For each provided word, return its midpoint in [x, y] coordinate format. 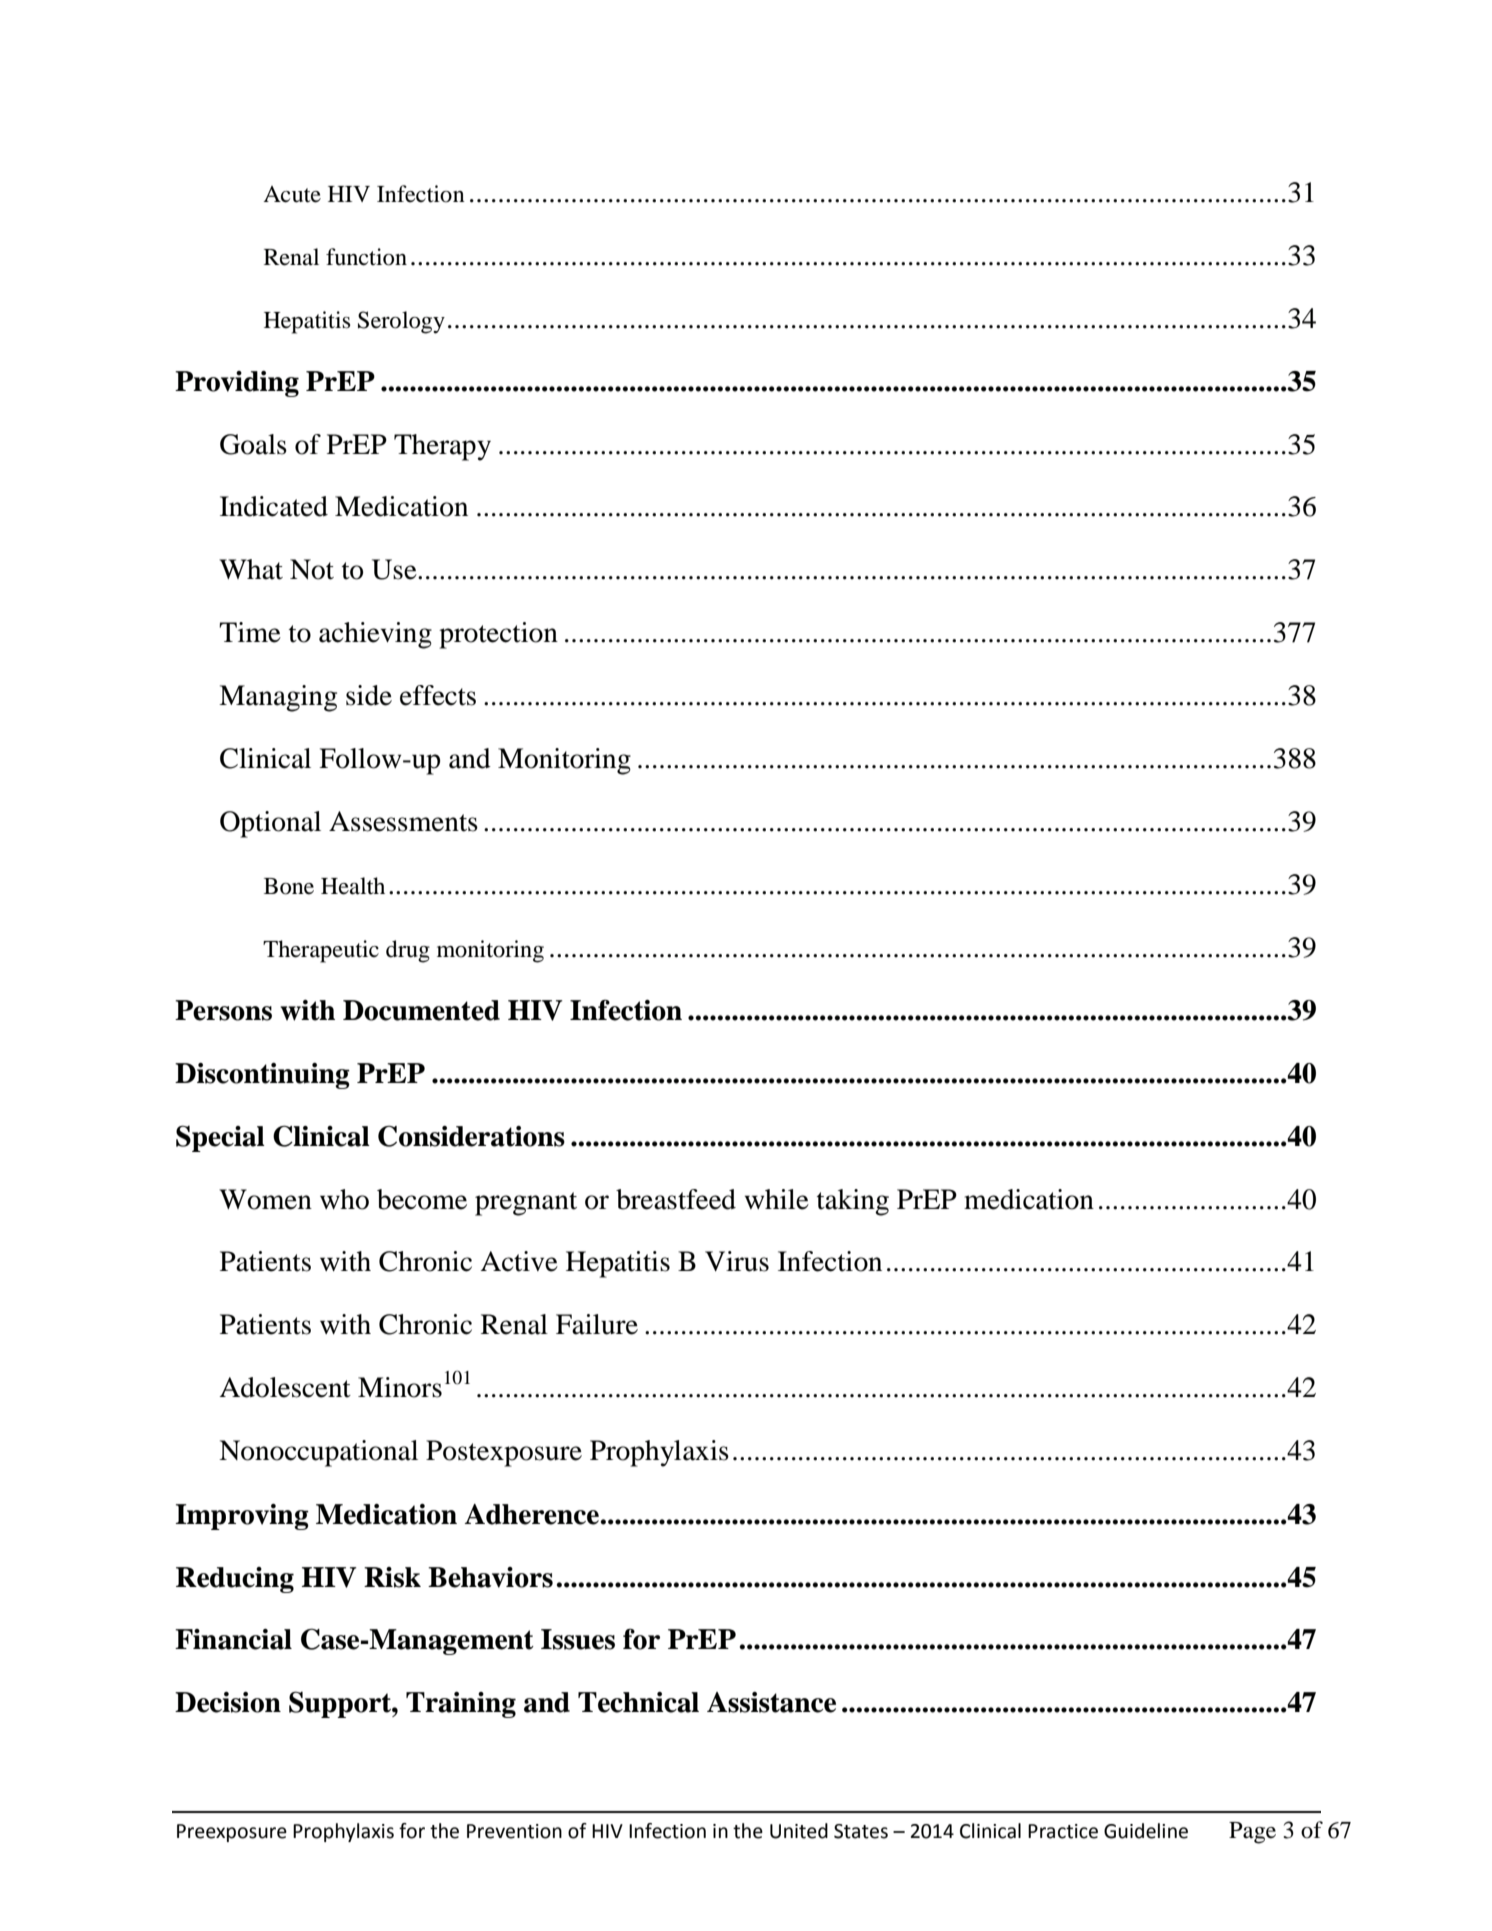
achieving [375, 635]
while [777, 1199]
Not [312, 569]
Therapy [442, 447]
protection [498, 635]
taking [853, 1202]
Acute [292, 194]
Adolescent [285, 1387]
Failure [597, 1324]
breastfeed [676, 1199]
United [799, 1831]
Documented [421, 1010]
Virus [737, 1261]
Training [461, 1705]
